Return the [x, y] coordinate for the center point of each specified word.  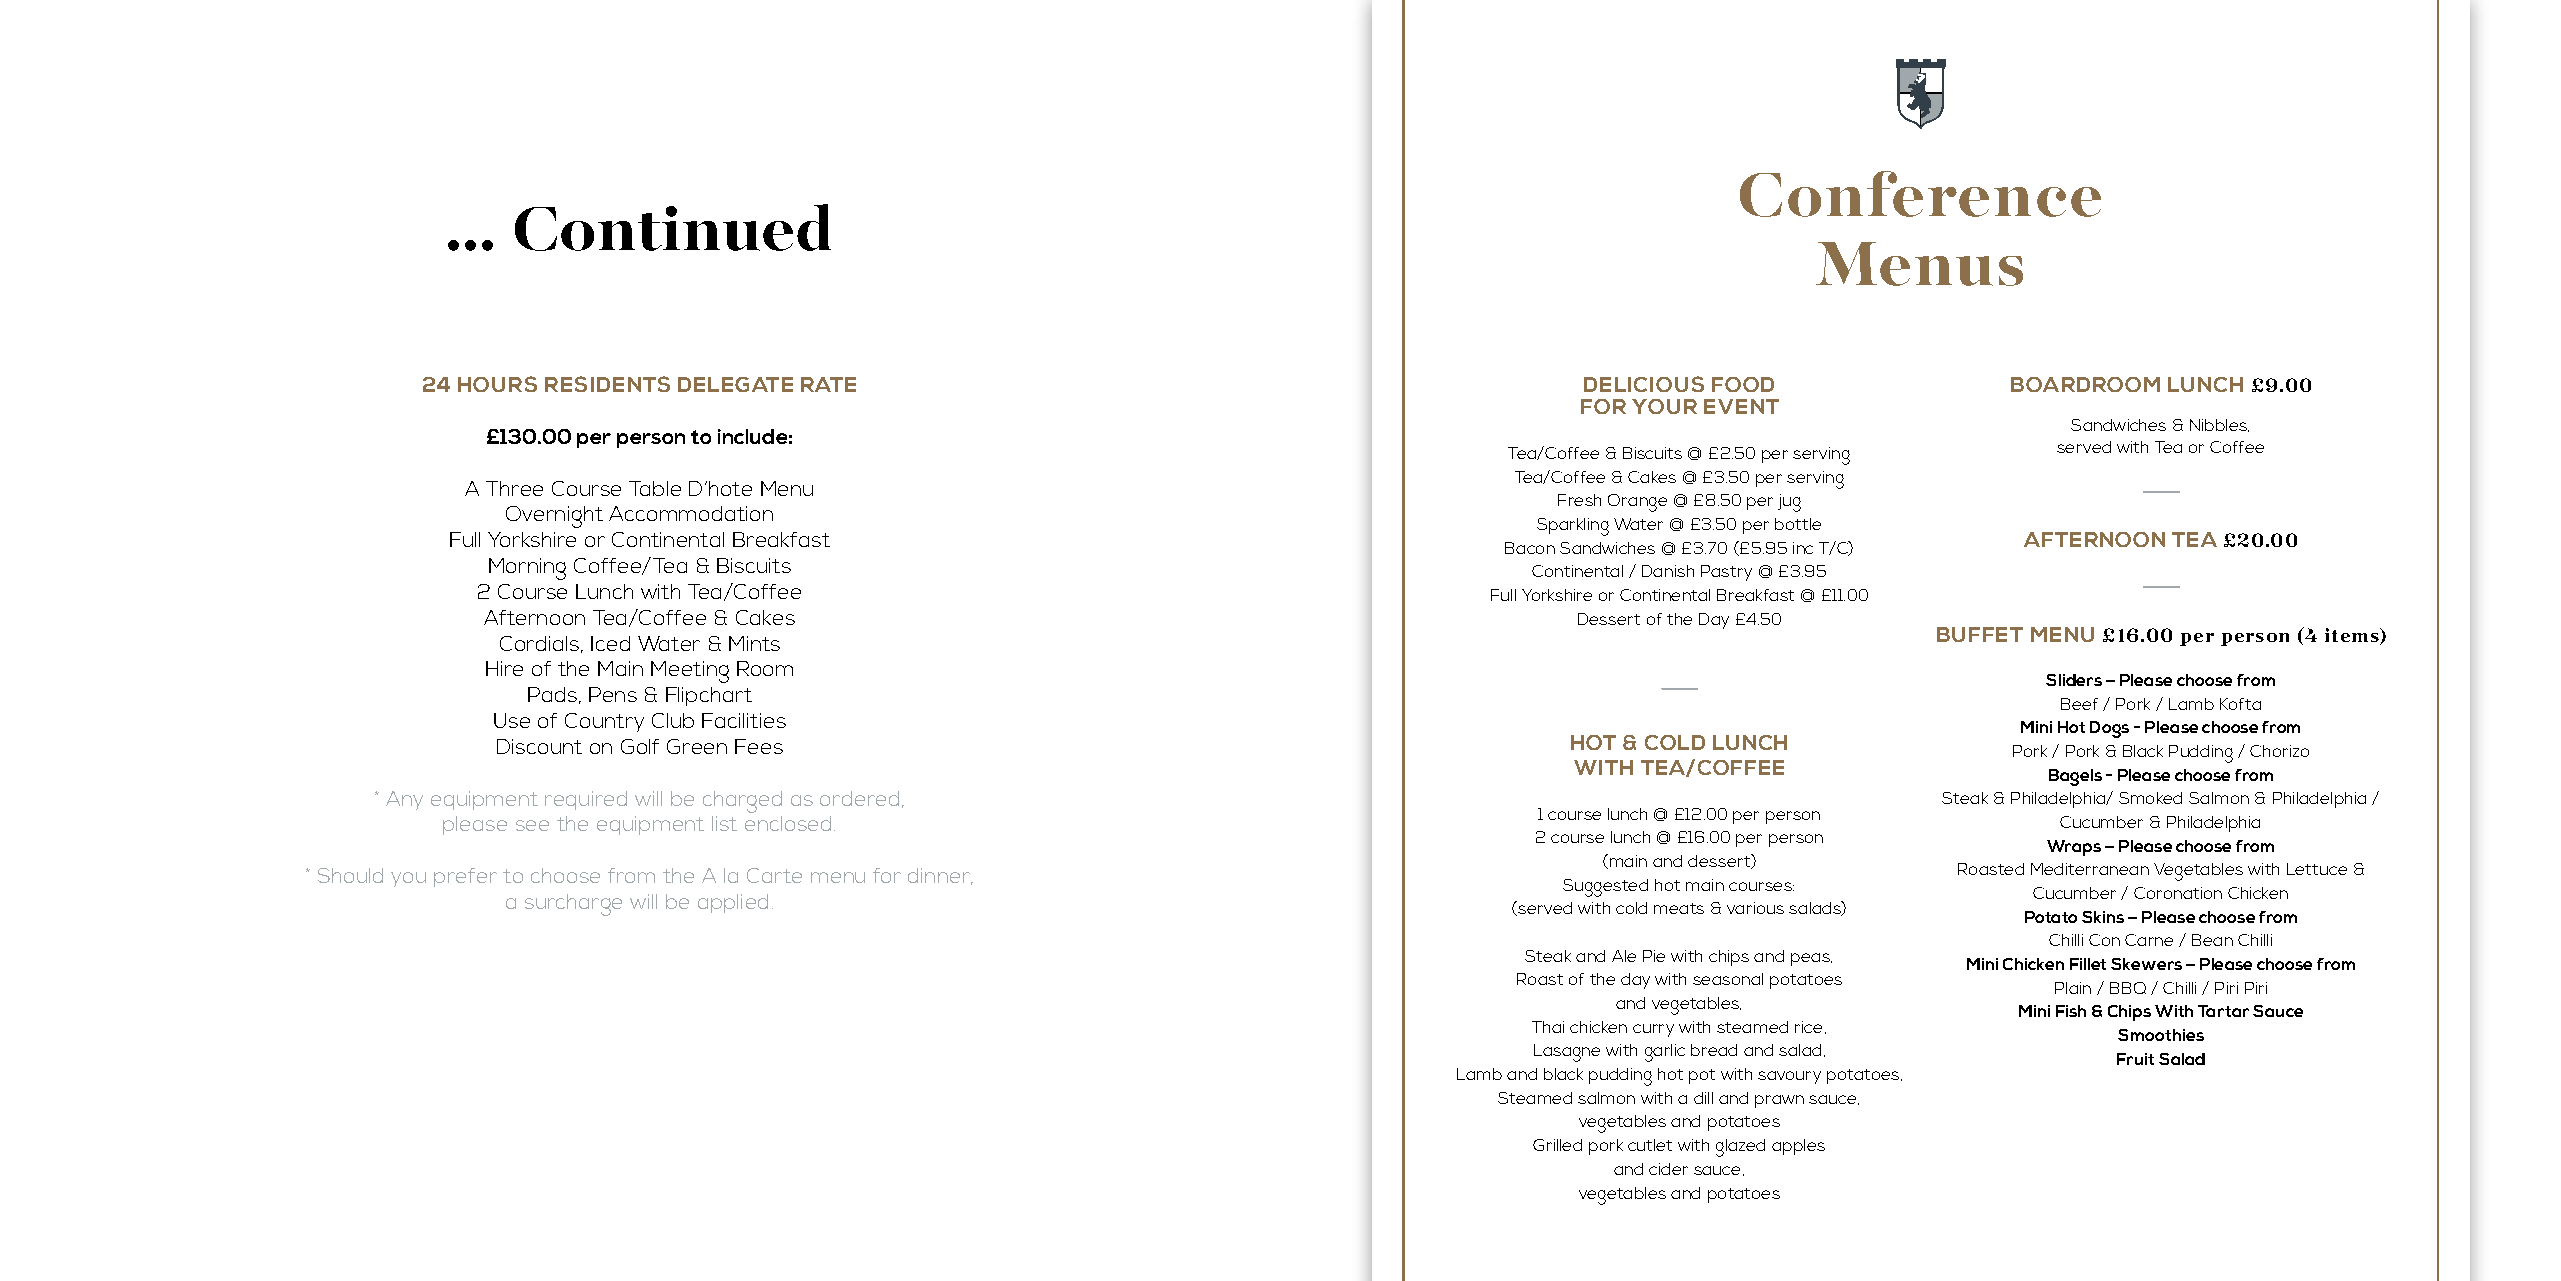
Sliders [2074, 680]
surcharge [573, 905]
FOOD [1743, 384]
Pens [613, 694]
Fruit [2135, 1059]
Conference [1920, 194]
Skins [2103, 917]
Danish [1668, 571]
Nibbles [2219, 425]
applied [733, 903]
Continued [673, 227]
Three [514, 488]
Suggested [1605, 888]
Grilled [1557, 1145]
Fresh [1579, 500]
